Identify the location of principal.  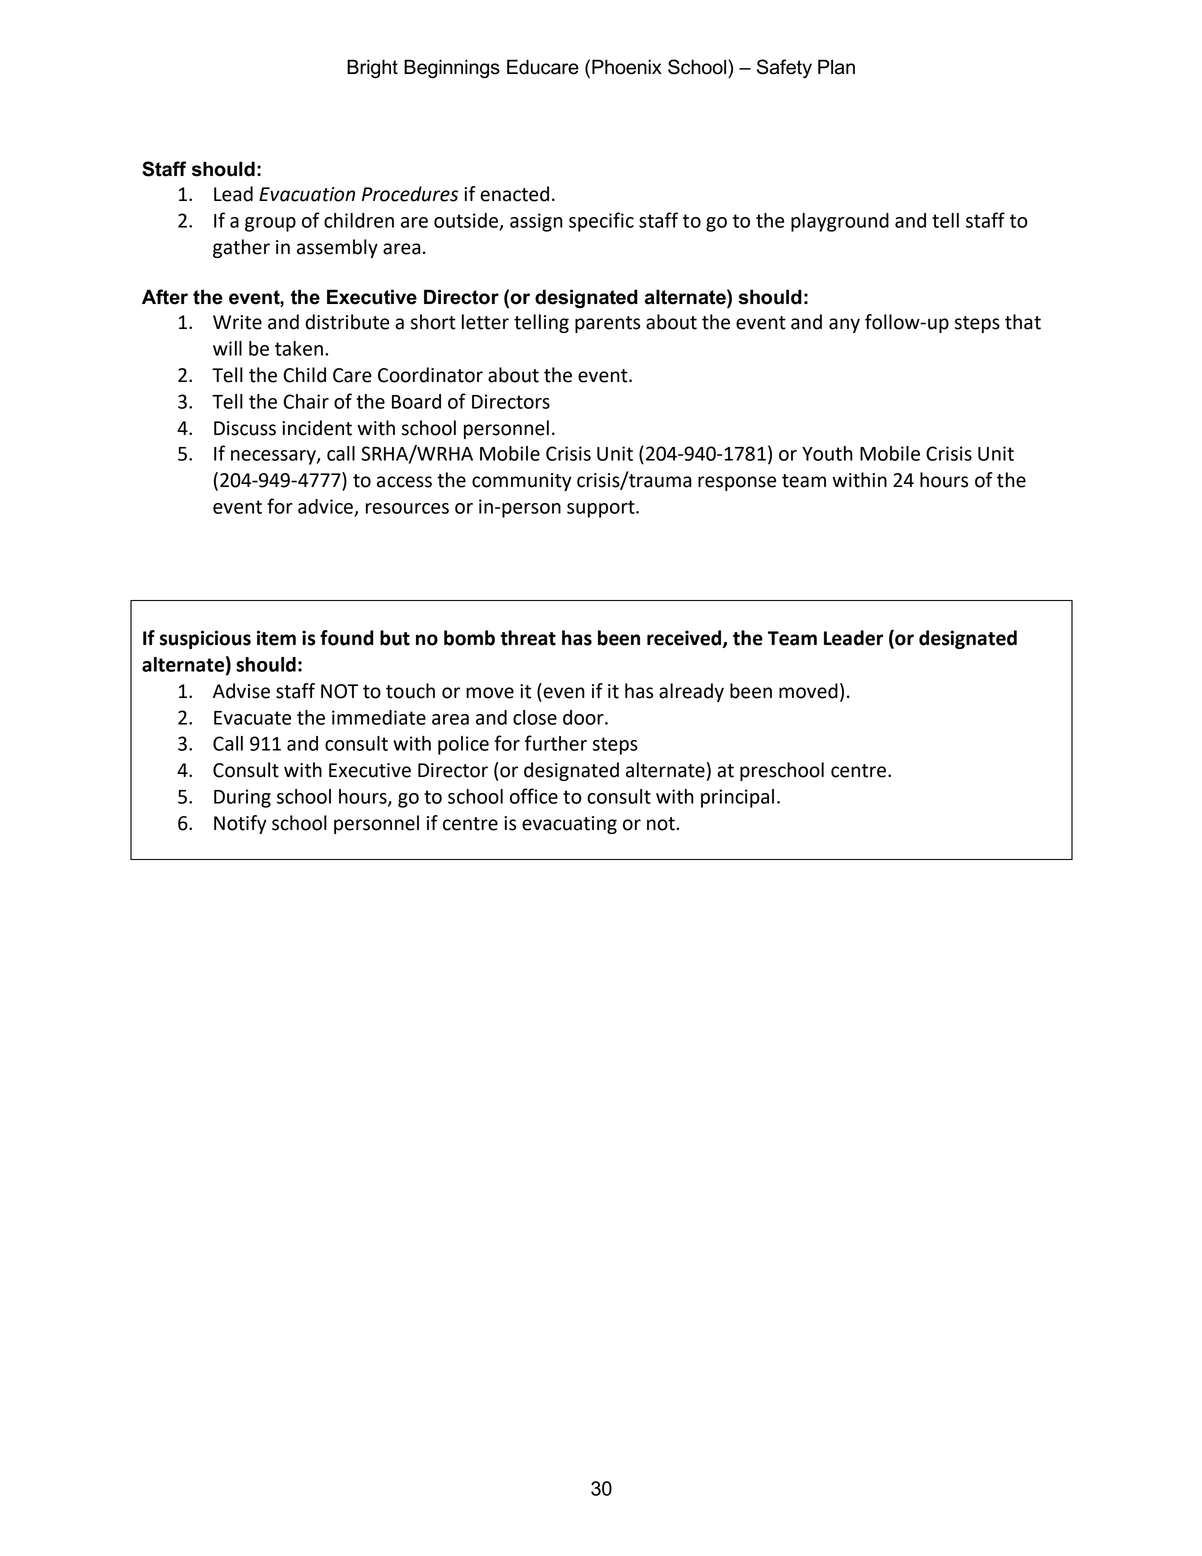
(737, 798).
